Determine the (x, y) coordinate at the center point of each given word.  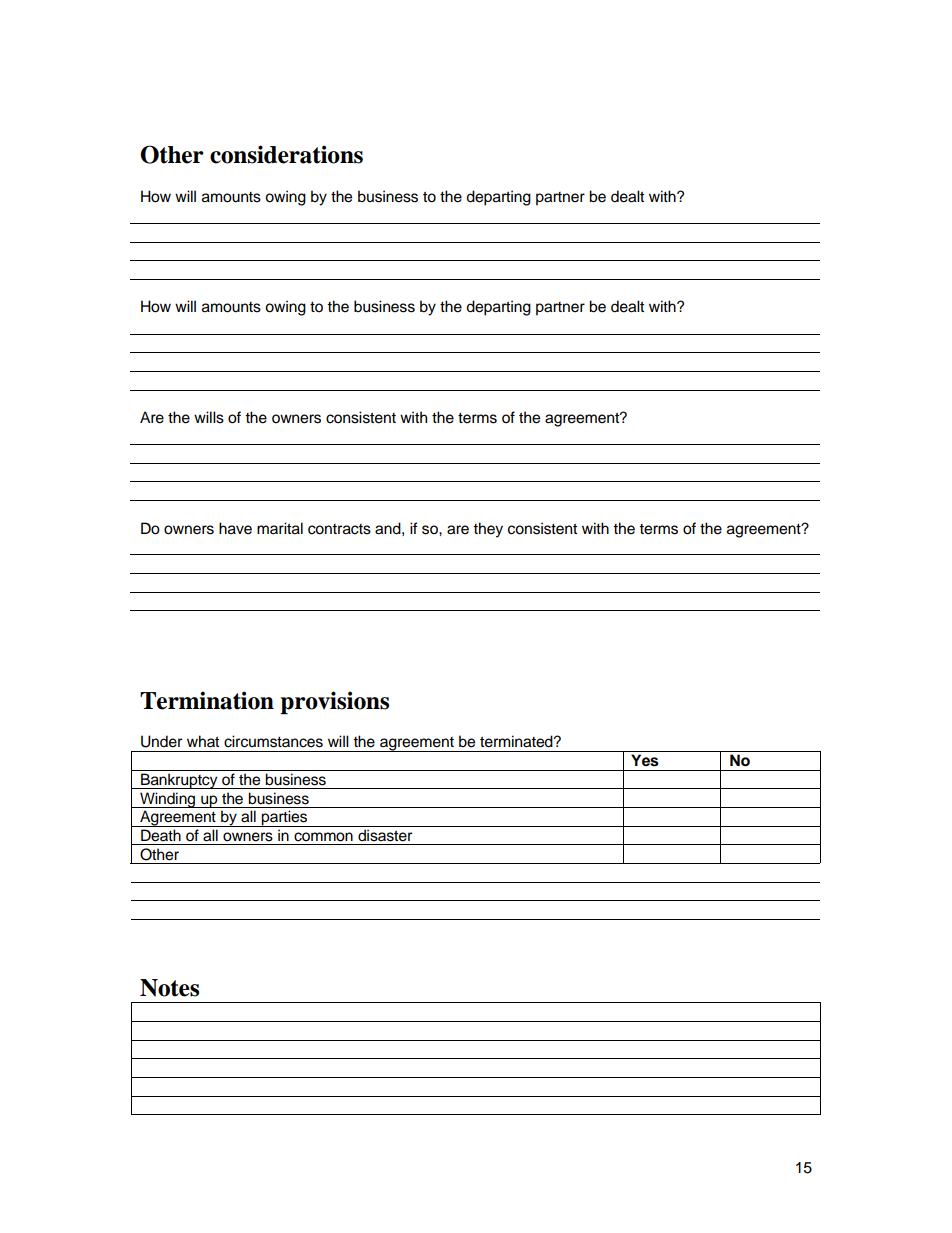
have (235, 528)
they (488, 530)
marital (280, 528)
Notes (169, 988)
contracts (339, 529)
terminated (517, 741)
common (323, 837)
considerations (286, 154)
